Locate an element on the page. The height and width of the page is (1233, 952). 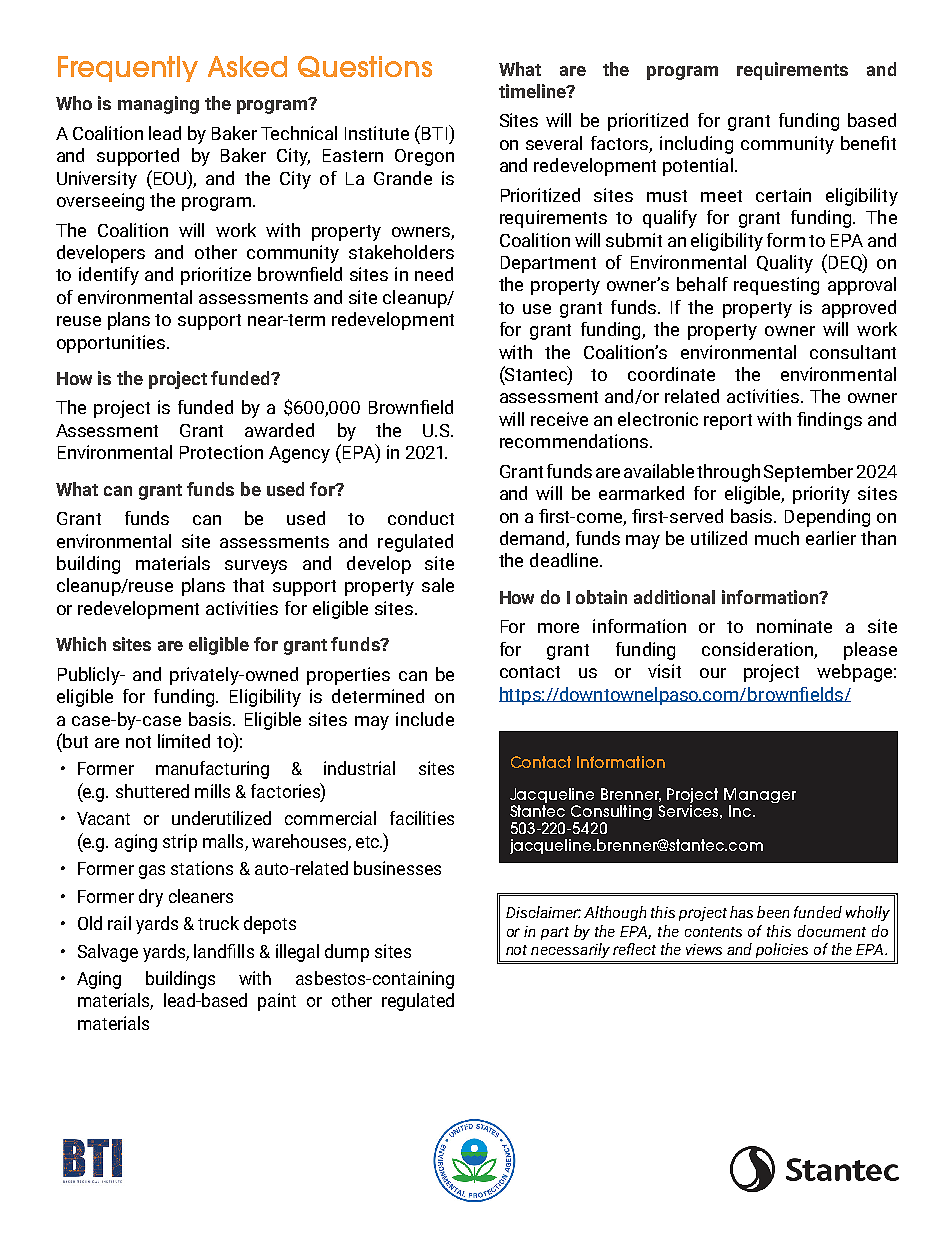
benefit is located at coordinates (868, 143).
